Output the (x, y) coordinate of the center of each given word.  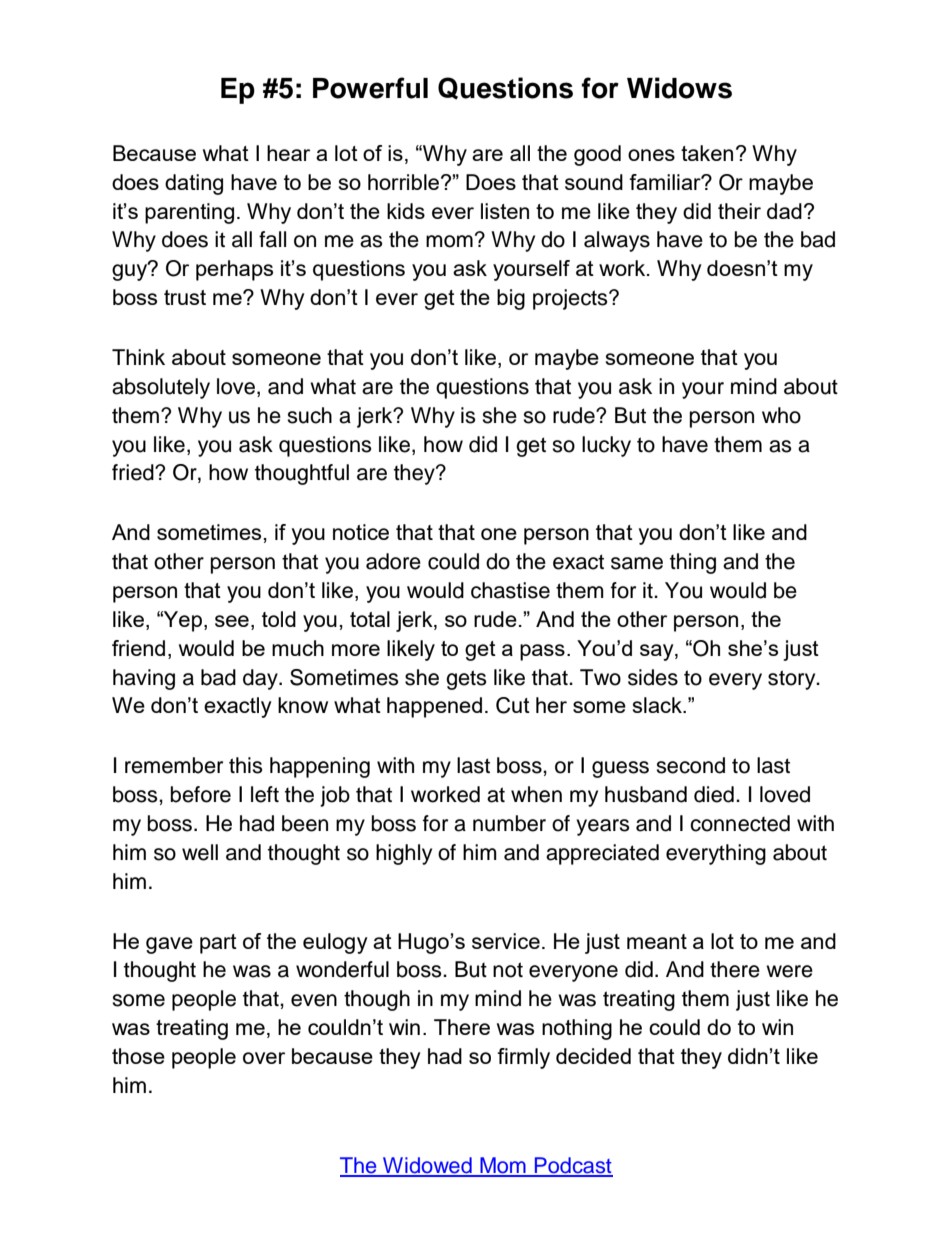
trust (185, 297)
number (509, 823)
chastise (510, 590)
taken (707, 153)
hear (288, 153)
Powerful (370, 88)
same (637, 563)
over (264, 1058)
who (781, 415)
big (511, 299)
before (201, 794)
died (714, 794)
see (232, 621)
